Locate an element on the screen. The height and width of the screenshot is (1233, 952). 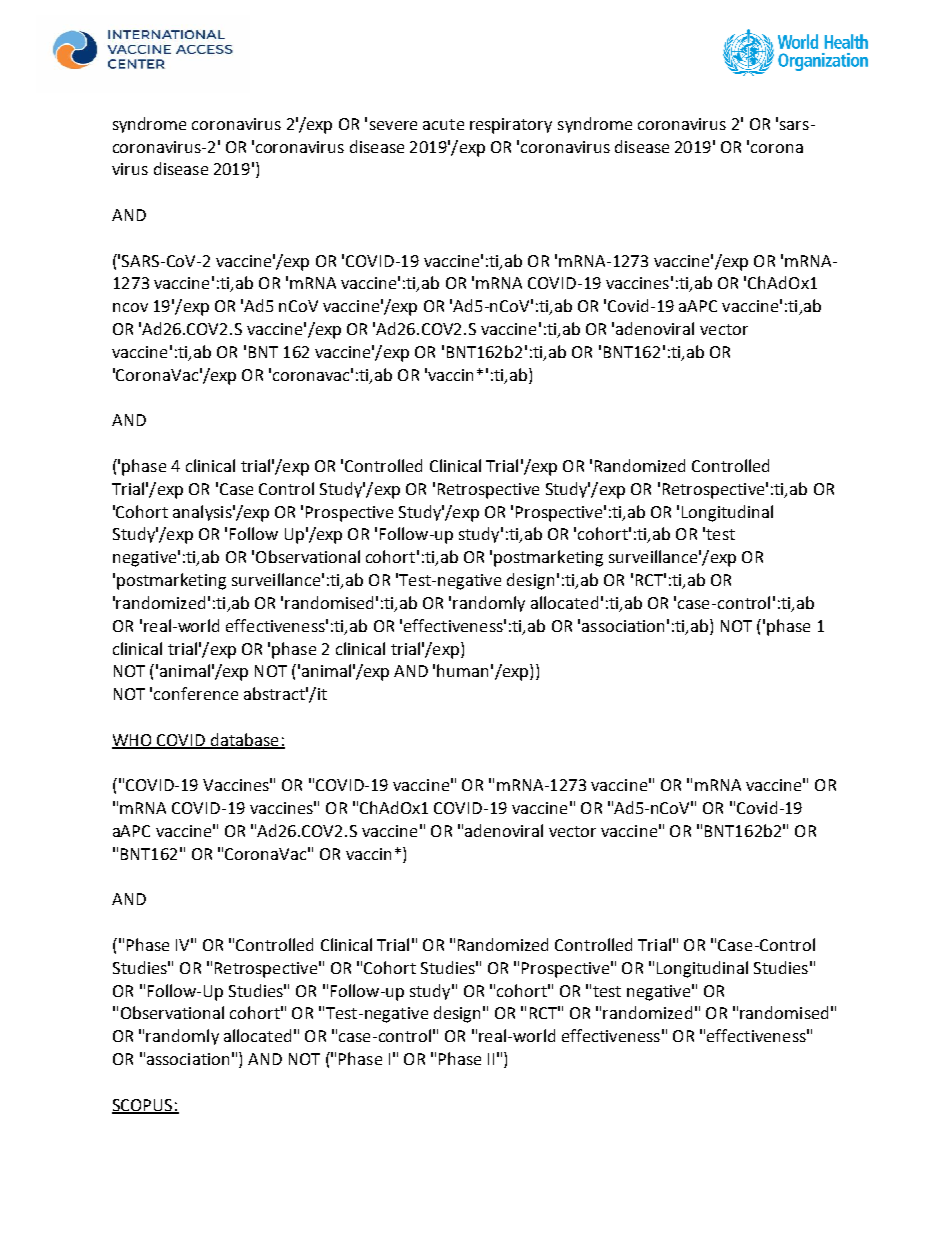
conference is located at coordinates (196, 693).
